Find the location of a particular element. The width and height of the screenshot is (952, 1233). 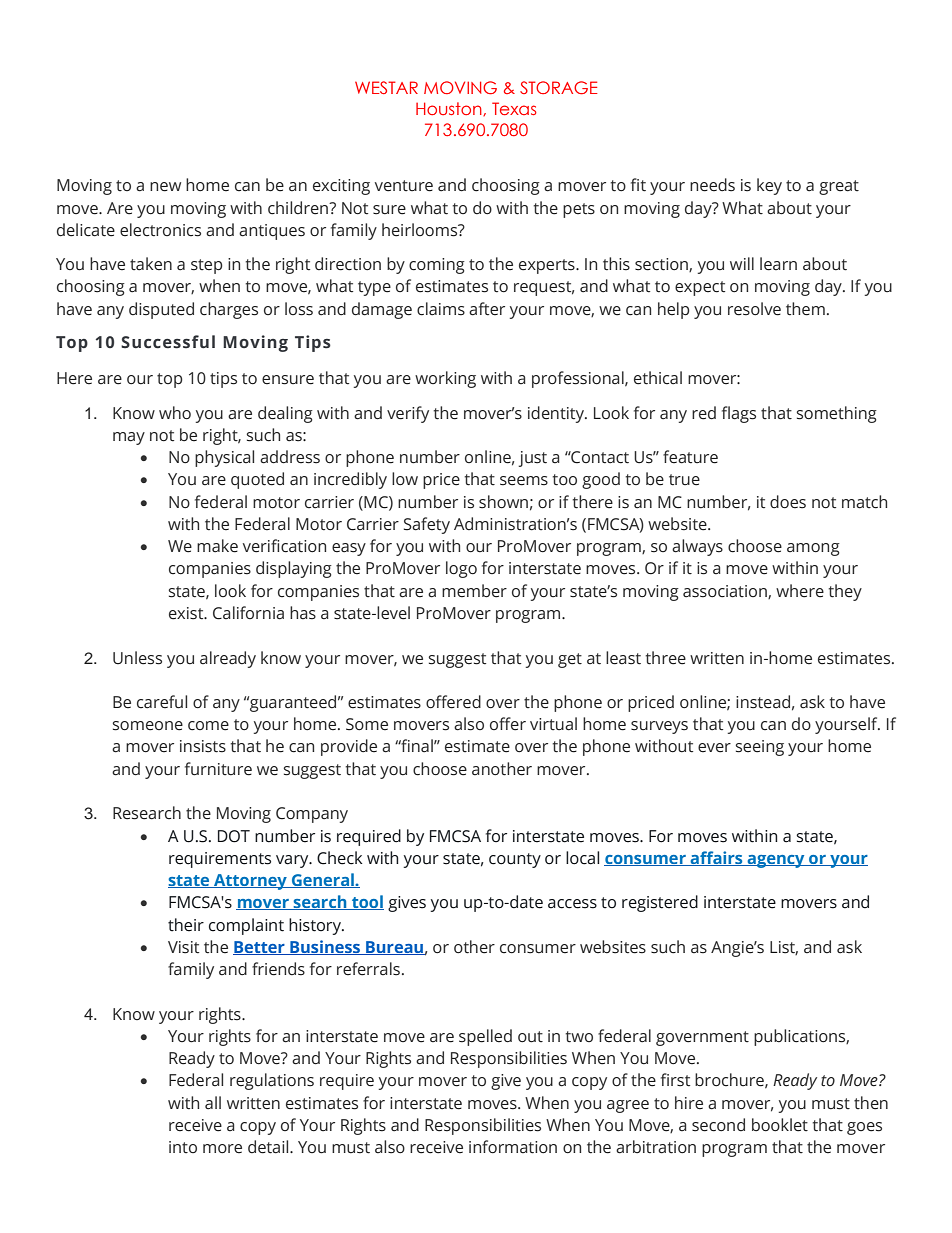

information is located at coordinates (513, 1147).
